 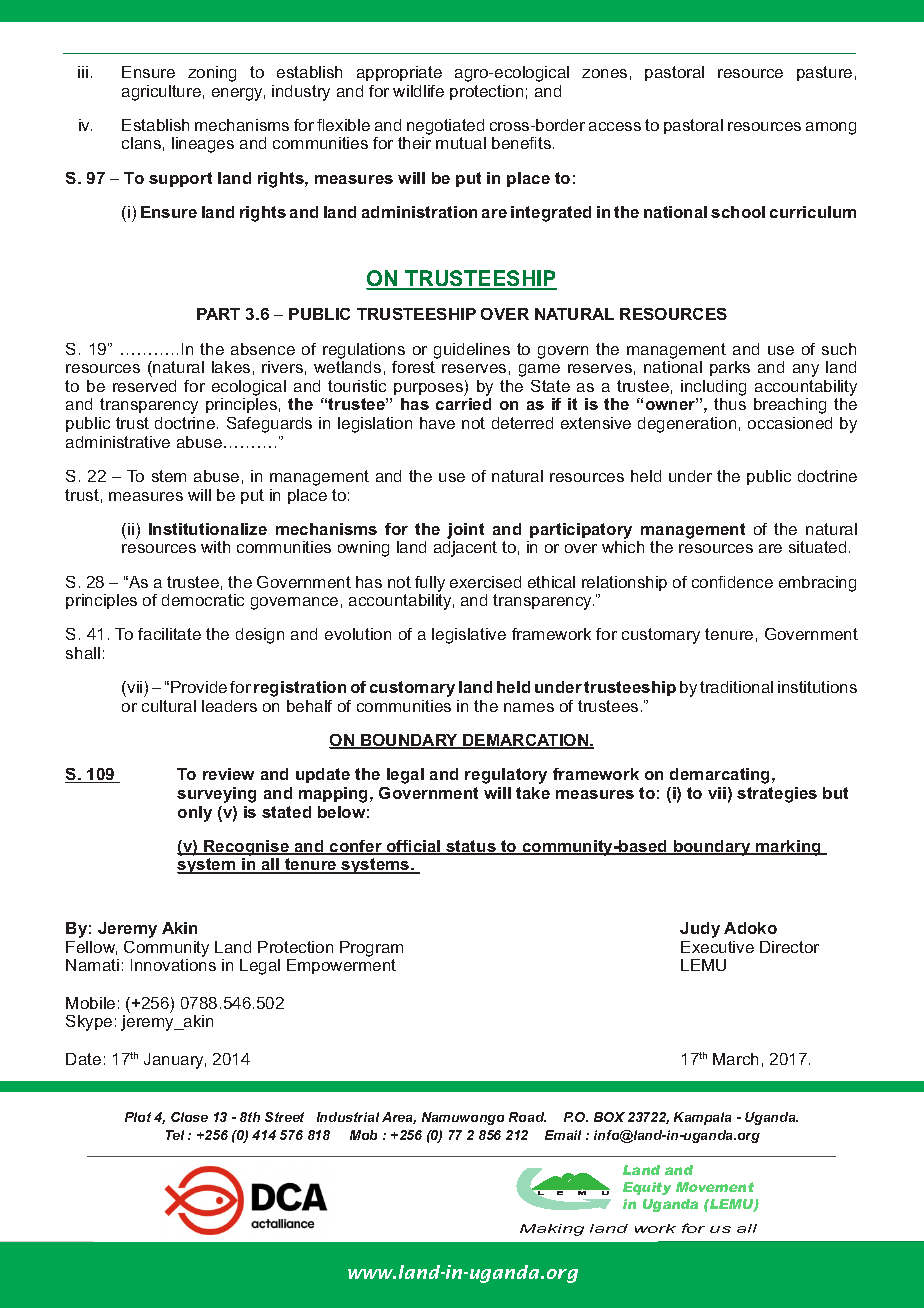 I want to click on agriculture, so click(x=161, y=93).
